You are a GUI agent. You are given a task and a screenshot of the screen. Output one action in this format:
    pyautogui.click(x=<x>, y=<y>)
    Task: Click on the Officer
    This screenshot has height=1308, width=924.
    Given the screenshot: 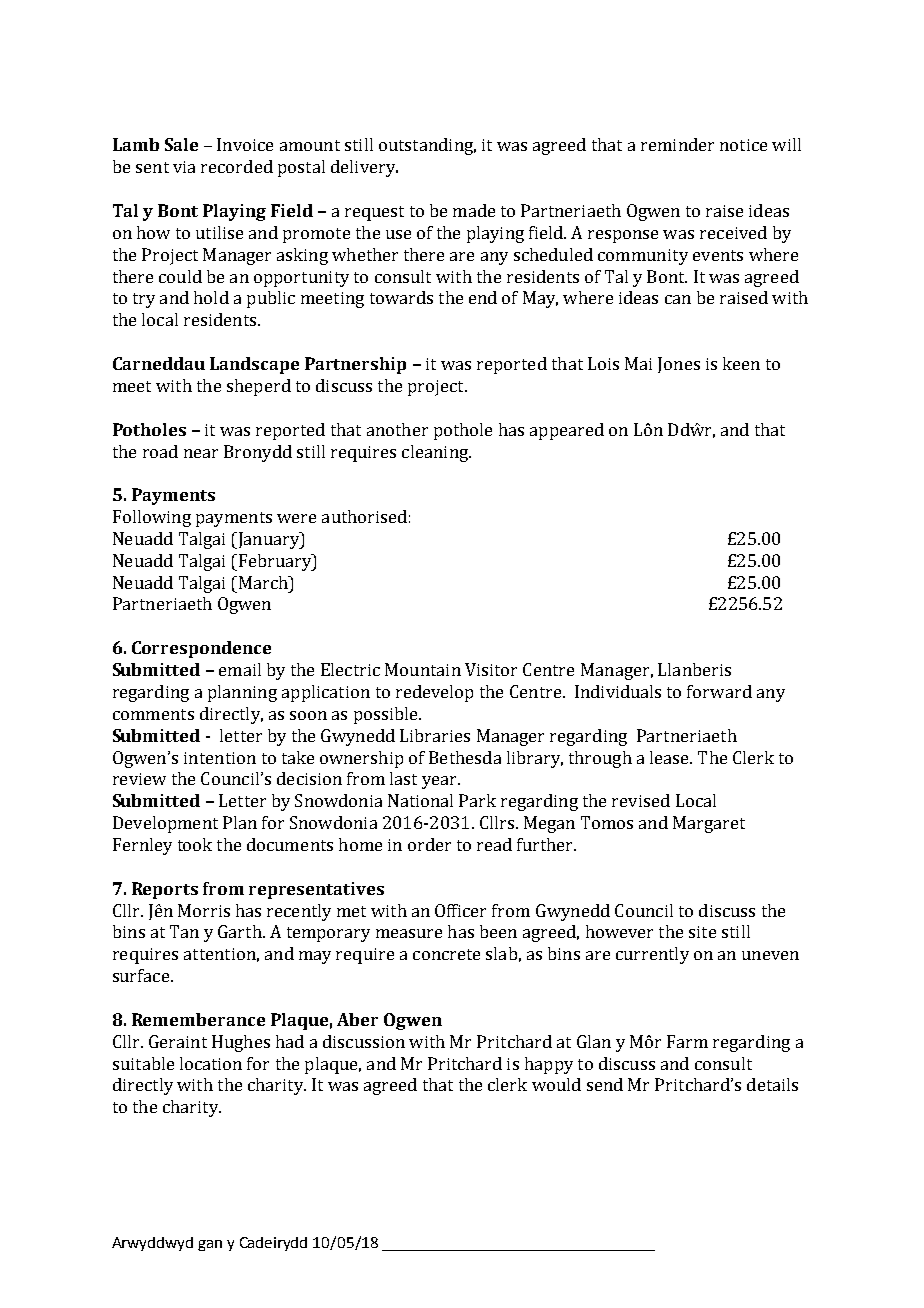 What is the action you would take?
    pyautogui.click(x=460, y=910)
